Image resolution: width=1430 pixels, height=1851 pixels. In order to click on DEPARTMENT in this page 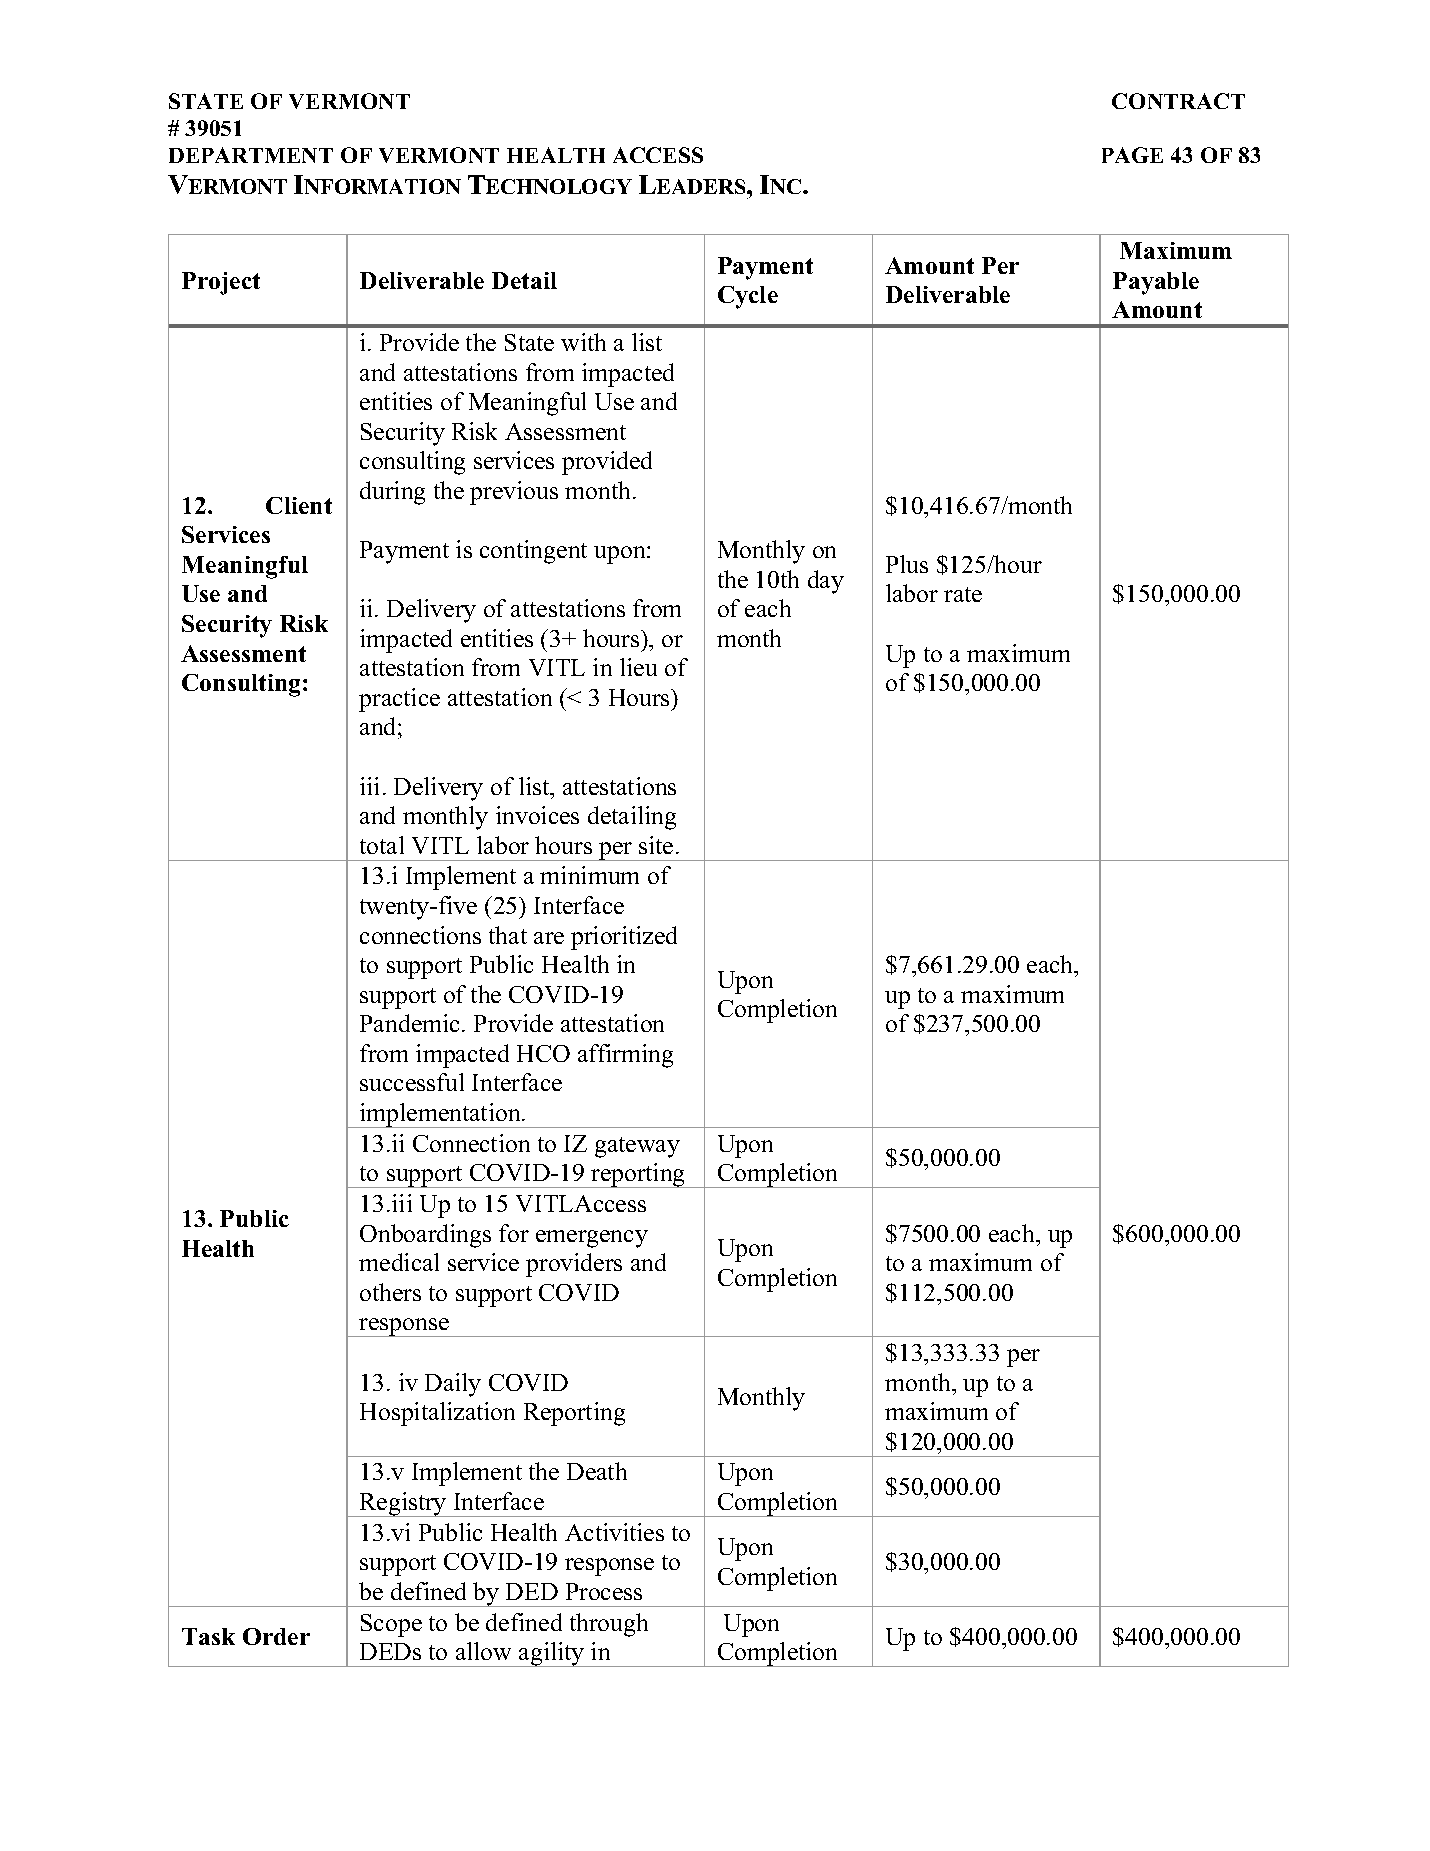, I will do `click(251, 155)`.
